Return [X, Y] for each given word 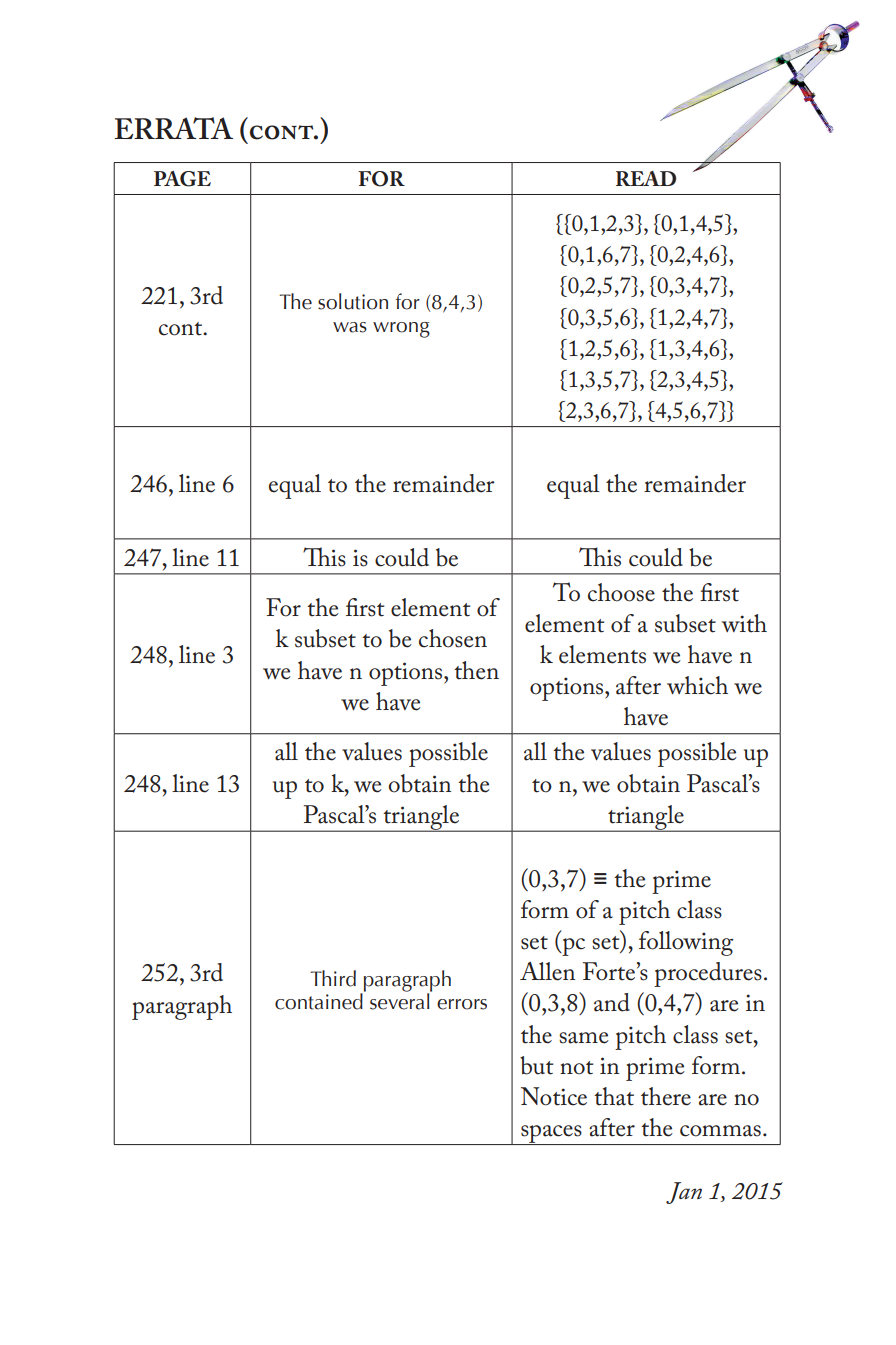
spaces [551, 1135]
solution [353, 301]
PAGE [182, 179]
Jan [684, 1193]
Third [333, 978]
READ [646, 178]
